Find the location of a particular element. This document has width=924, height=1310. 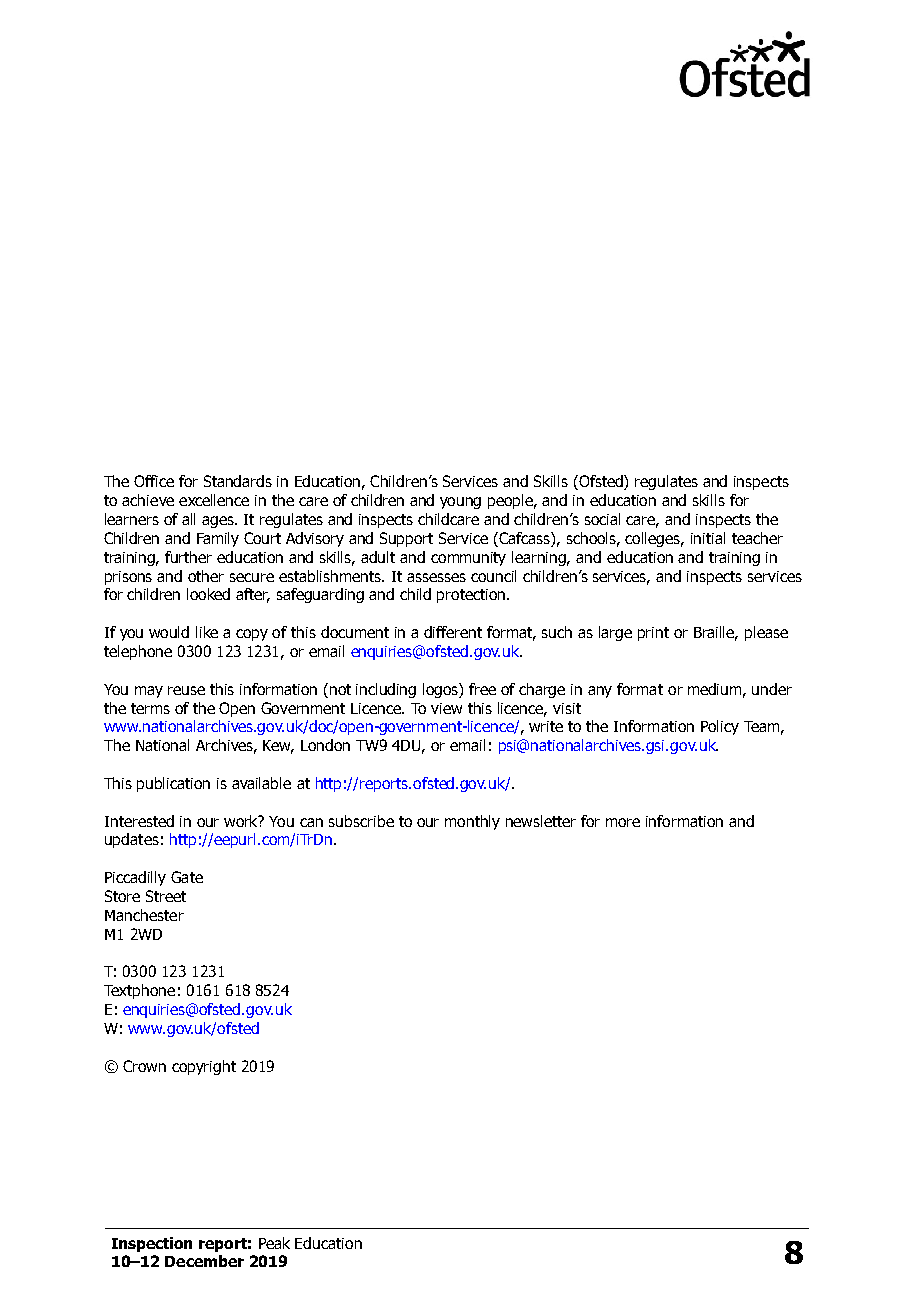

Peak is located at coordinates (274, 1243).
